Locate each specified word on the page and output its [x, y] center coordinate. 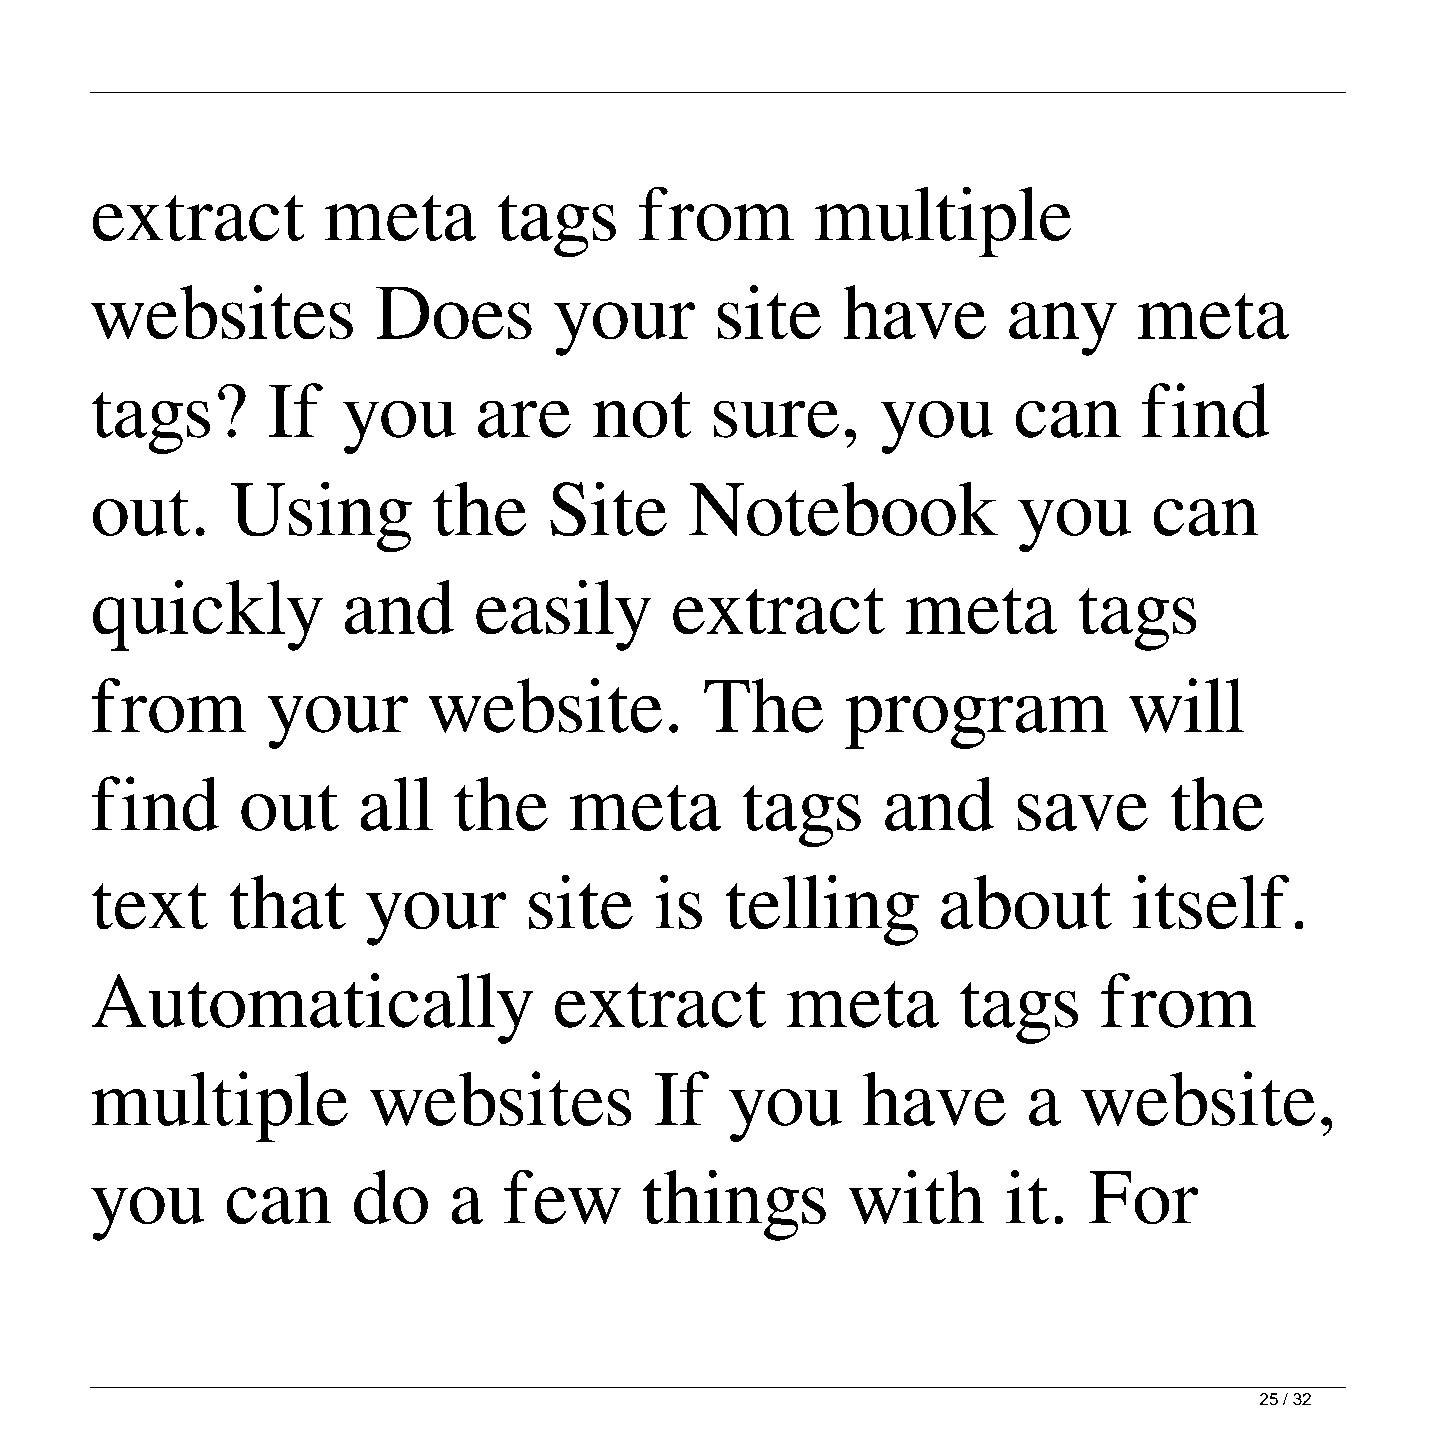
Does [454, 313]
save [1082, 812]
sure [776, 419]
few [562, 1197]
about [1026, 902]
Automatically [312, 1008]
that [287, 902]
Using [321, 517]
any [1063, 329]
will [1186, 705]
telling [822, 910]
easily [564, 615]
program [977, 722]
